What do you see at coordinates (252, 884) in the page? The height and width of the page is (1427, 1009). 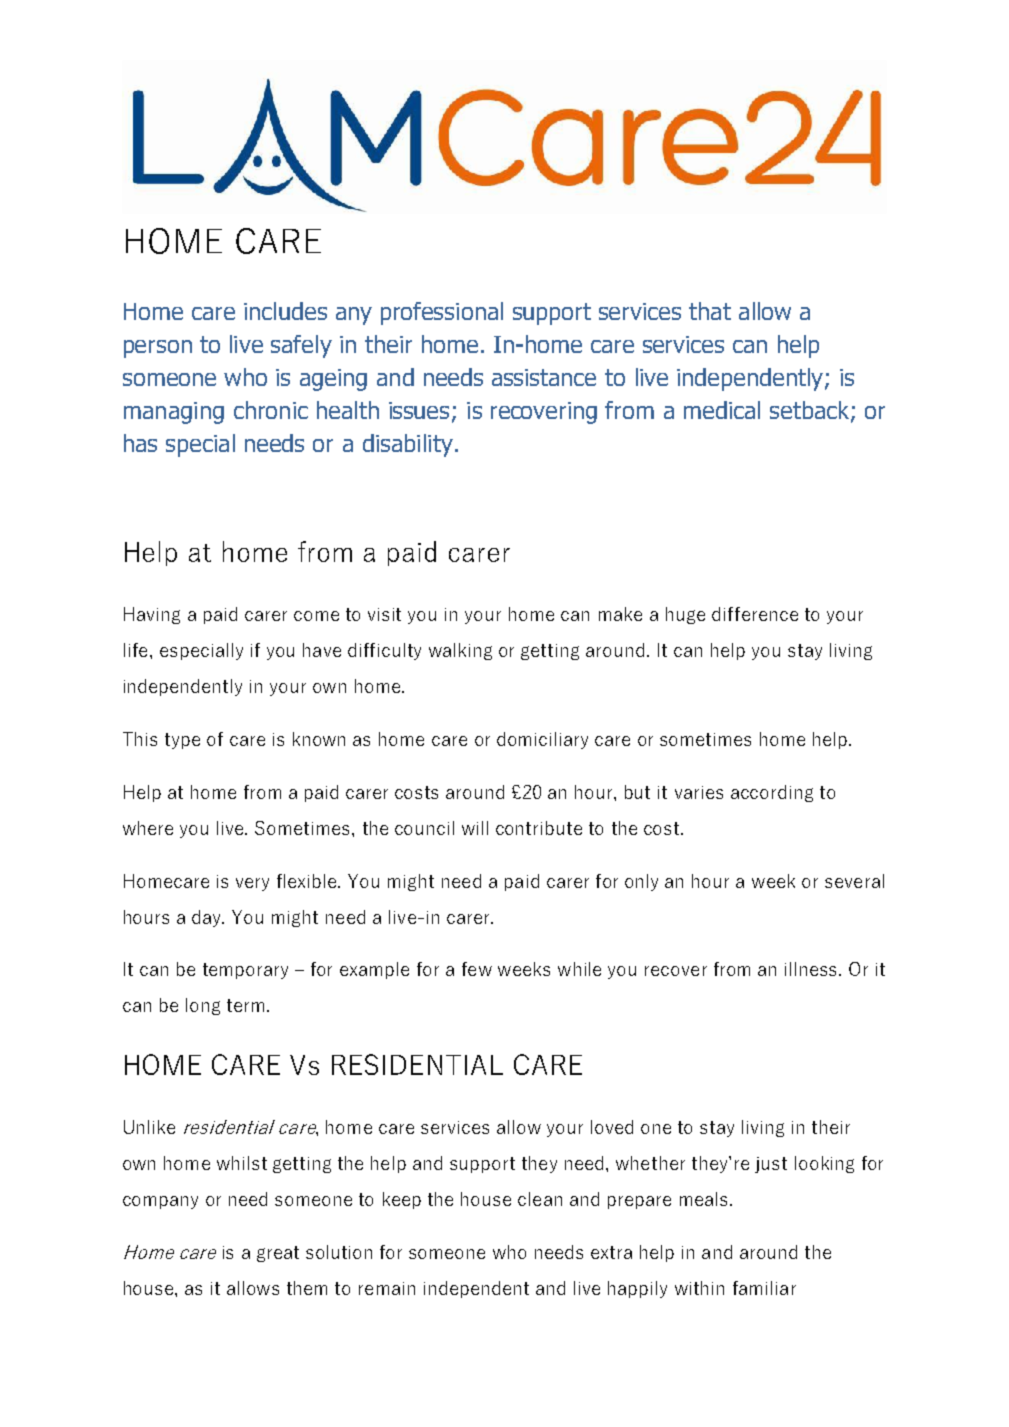 I see `very` at bounding box center [252, 884].
